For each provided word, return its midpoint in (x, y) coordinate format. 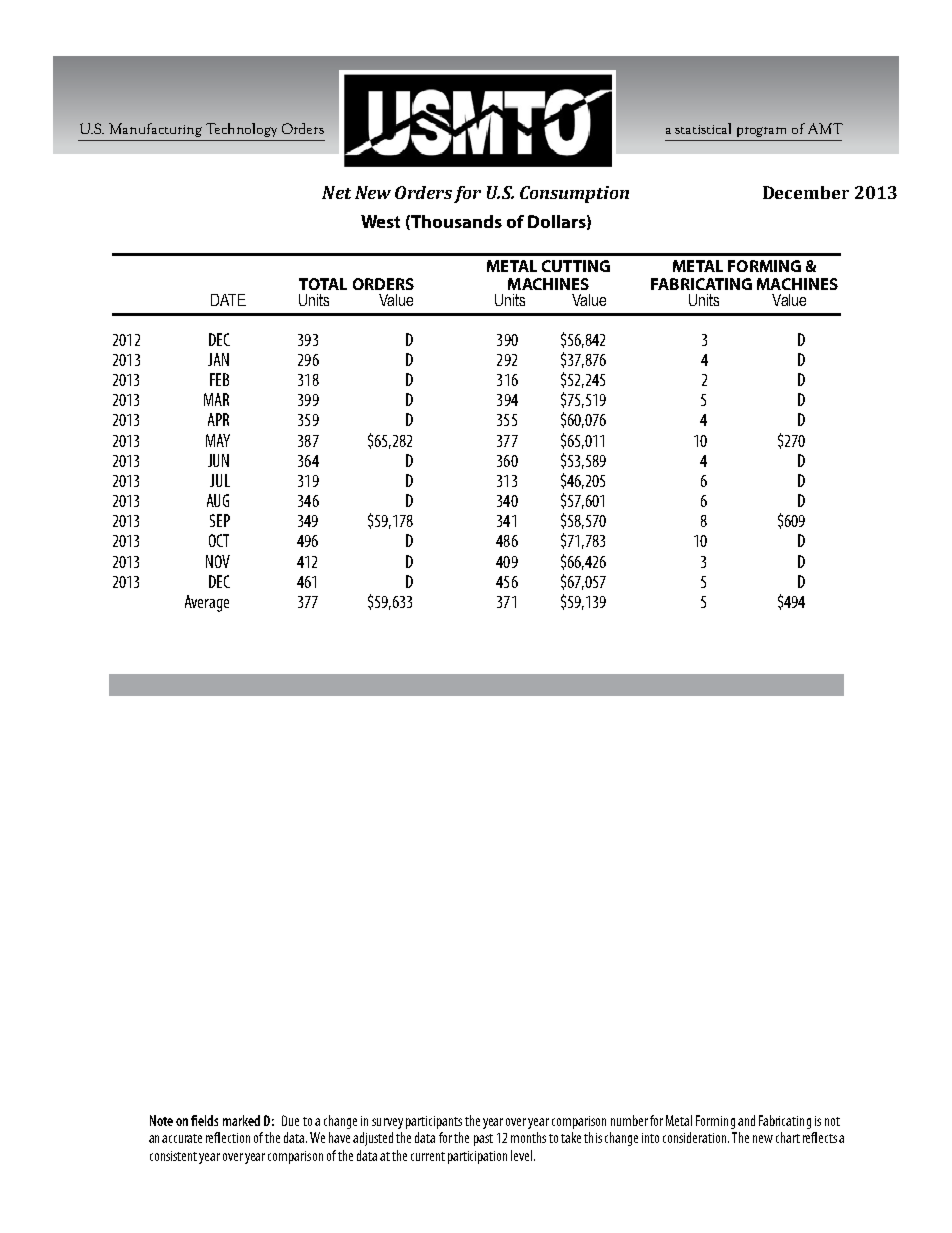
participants (434, 1122)
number (629, 1120)
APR (218, 419)
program (761, 132)
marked (241, 1120)
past (483, 1140)
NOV (218, 561)
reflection (228, 1137)
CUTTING (576, 266)
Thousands (456, 221)
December (806, 192)
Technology (241, 130)
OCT (219, 540)
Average (207, 603)
